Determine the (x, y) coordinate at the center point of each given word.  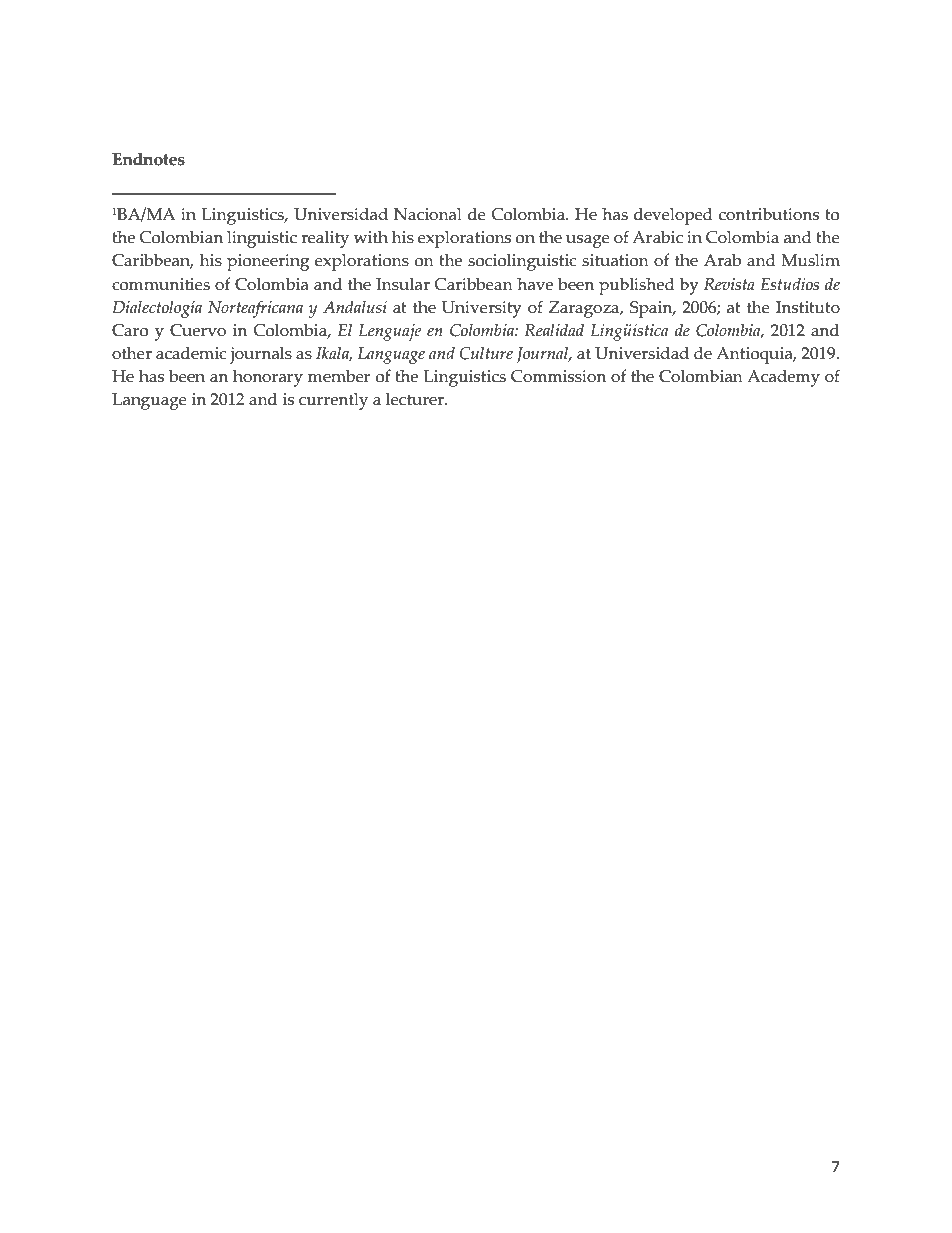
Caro (130, 330)
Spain (652, 309)
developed (673, 216)
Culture (486, 353)
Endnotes (148, 159)
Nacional (428, 214)
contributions (769, 214)
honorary (268, 378)
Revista (729, 284)
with (370, 236)
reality (325, 239)
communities (161, 284)
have (535, 284)
